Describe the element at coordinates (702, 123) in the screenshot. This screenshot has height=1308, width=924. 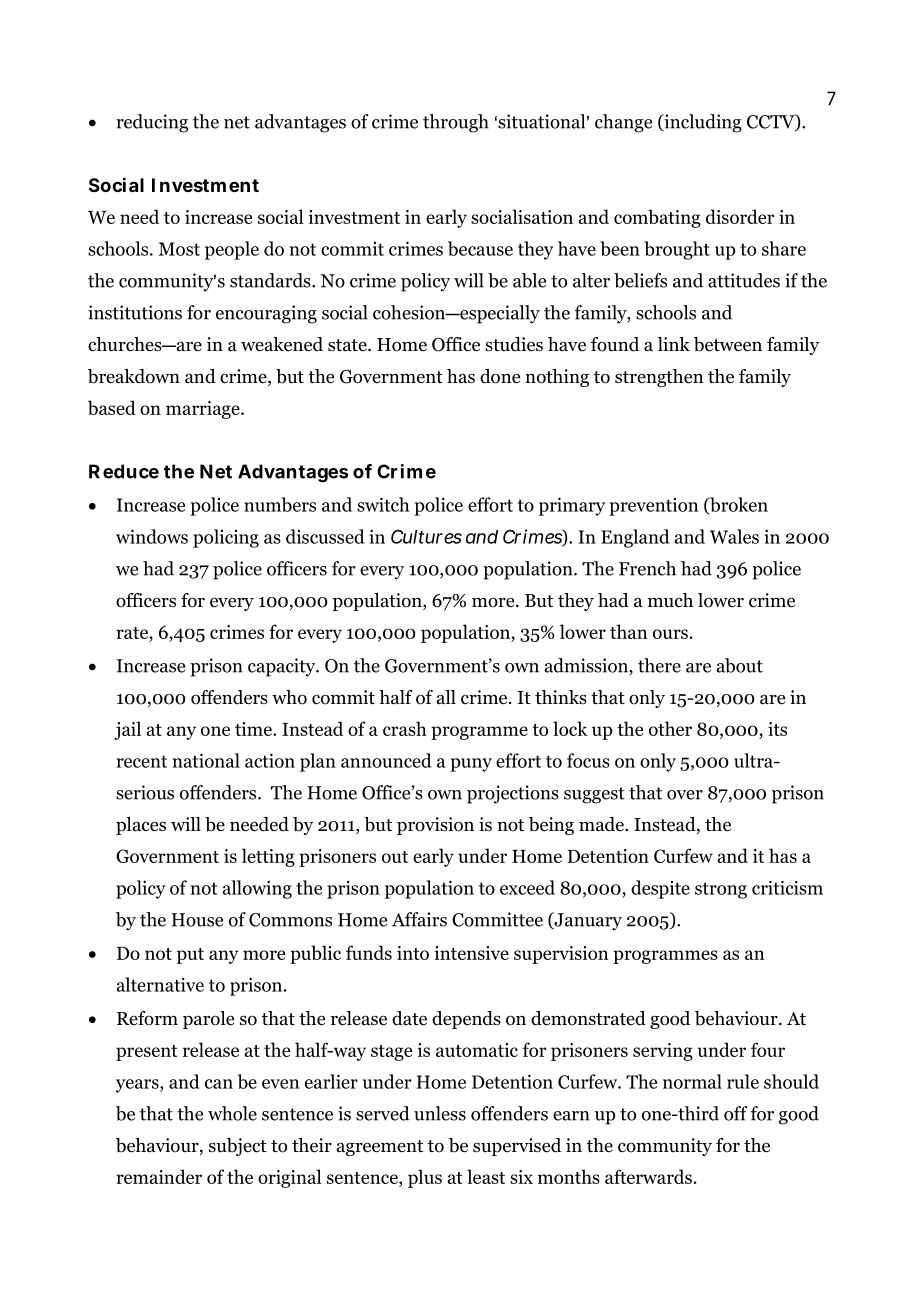
I see `including` at that location.
